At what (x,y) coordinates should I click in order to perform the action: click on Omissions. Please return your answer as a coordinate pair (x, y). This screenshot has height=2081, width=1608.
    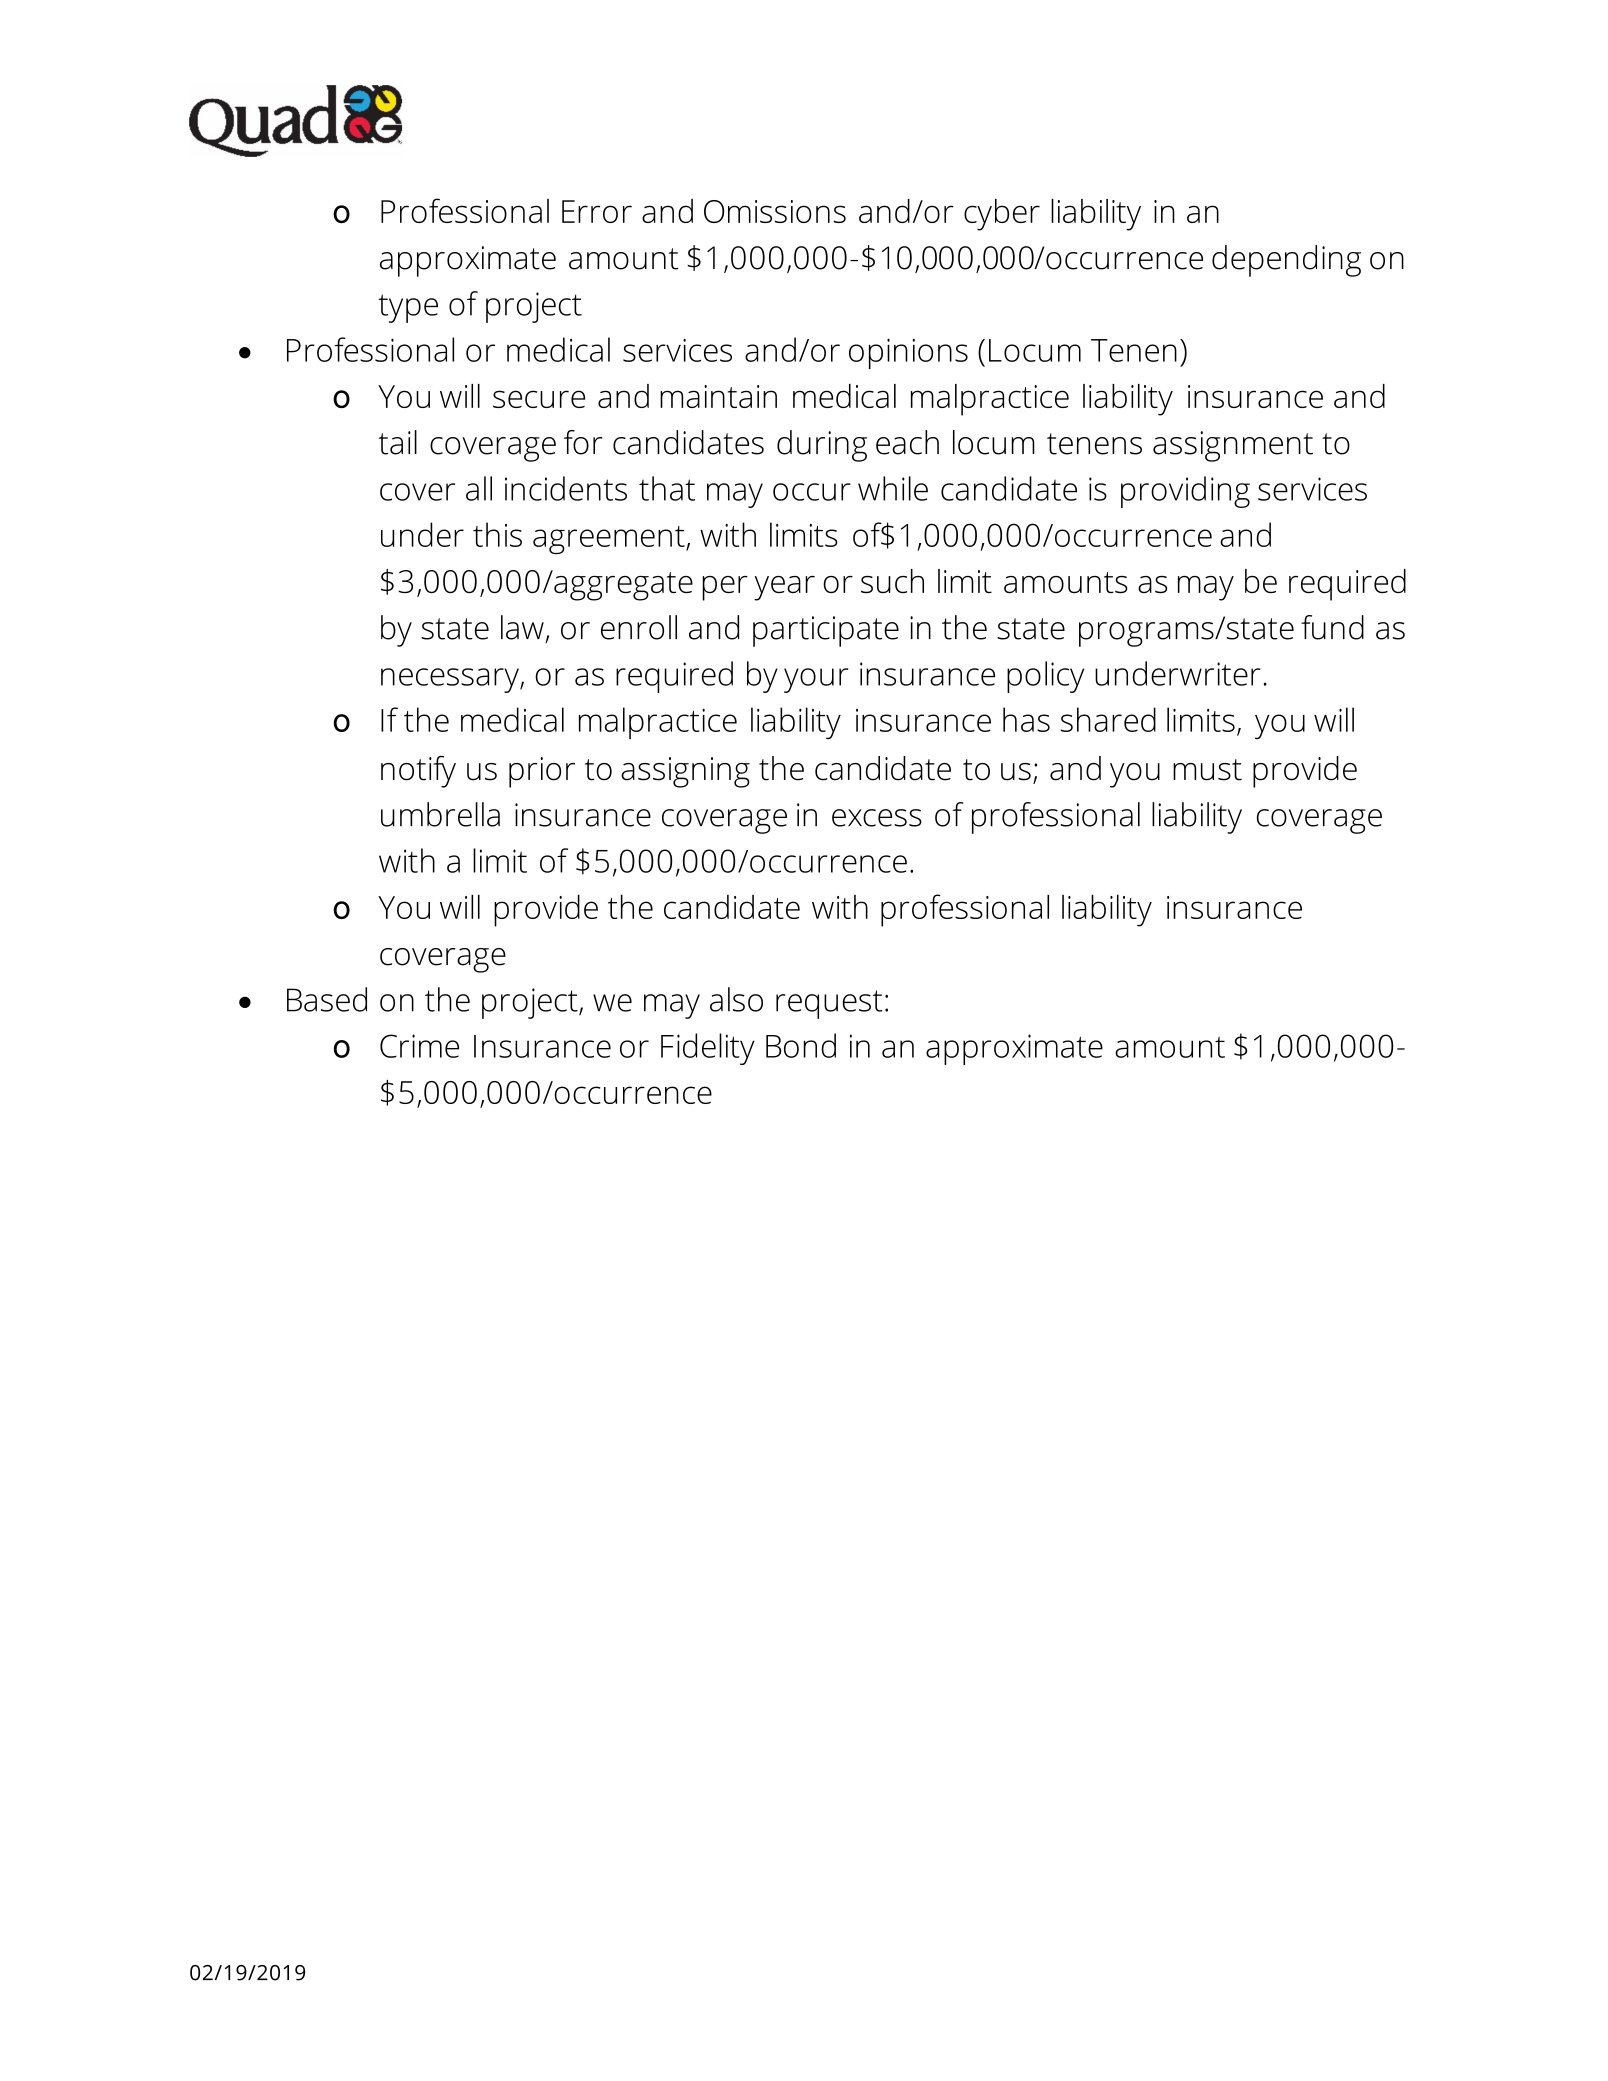
    Looking at the image, I should click on (775, 211).
